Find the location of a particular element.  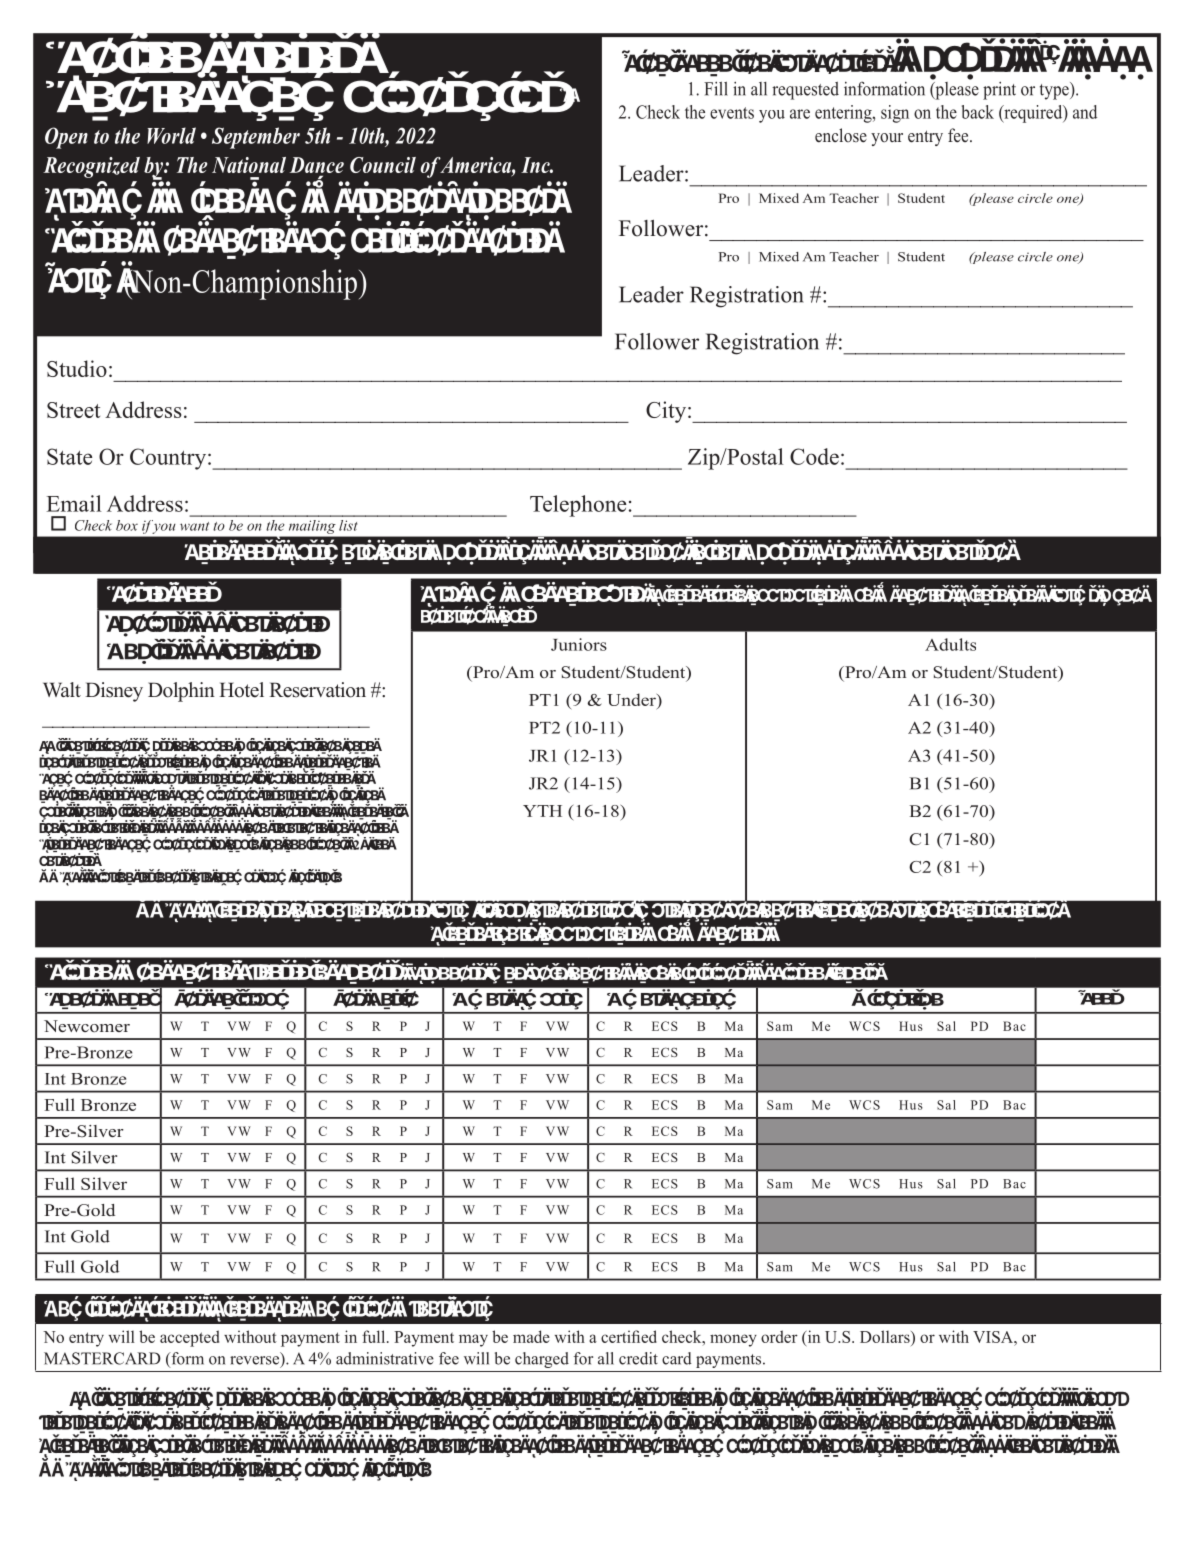

charged is located at coordinates (542, 1360).
